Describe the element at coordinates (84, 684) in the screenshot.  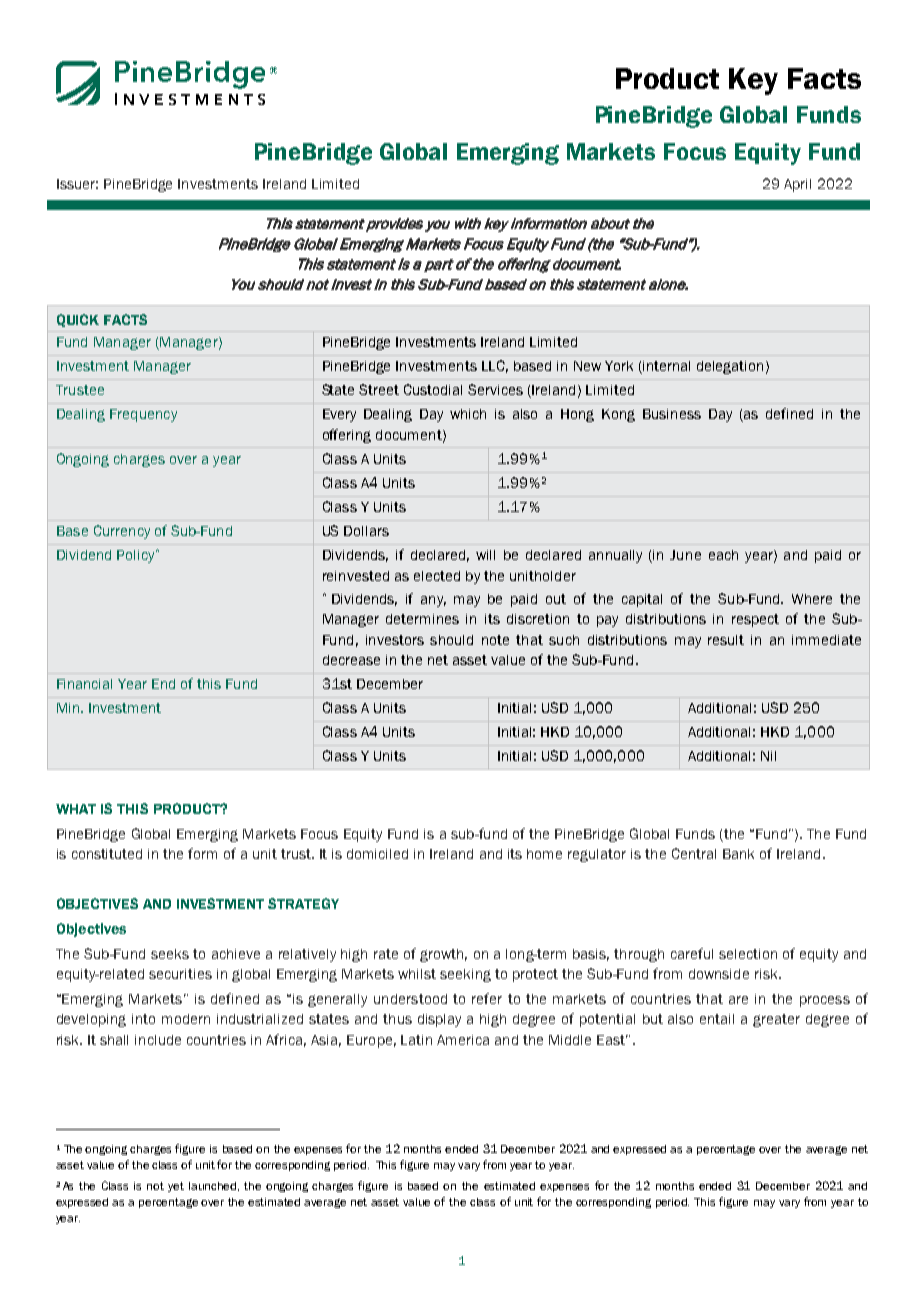
I see `Financial` at that location.
